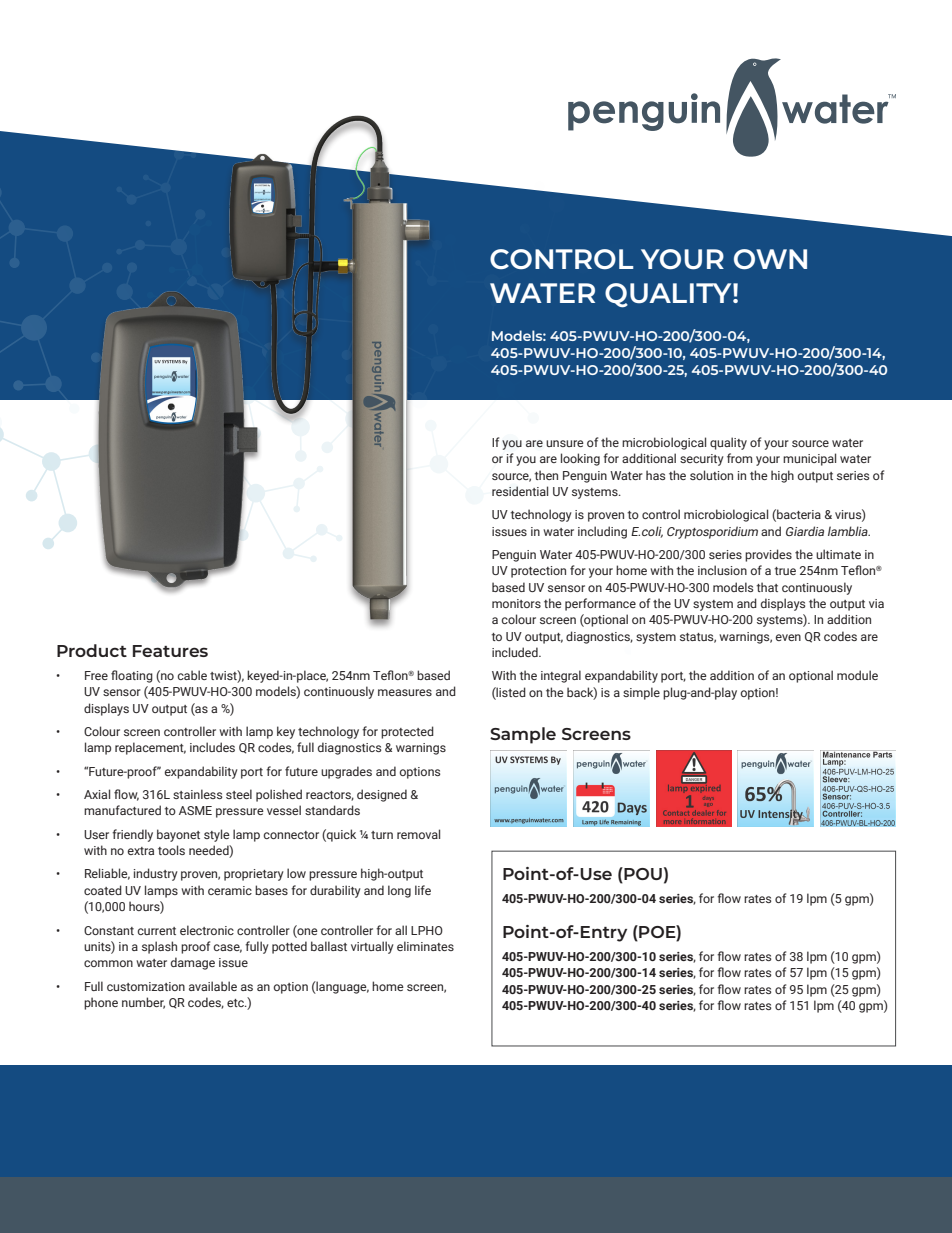  What do you see at coordinates (405, 692) in the image?
I see `measures` at bounding box center [405, 692].
